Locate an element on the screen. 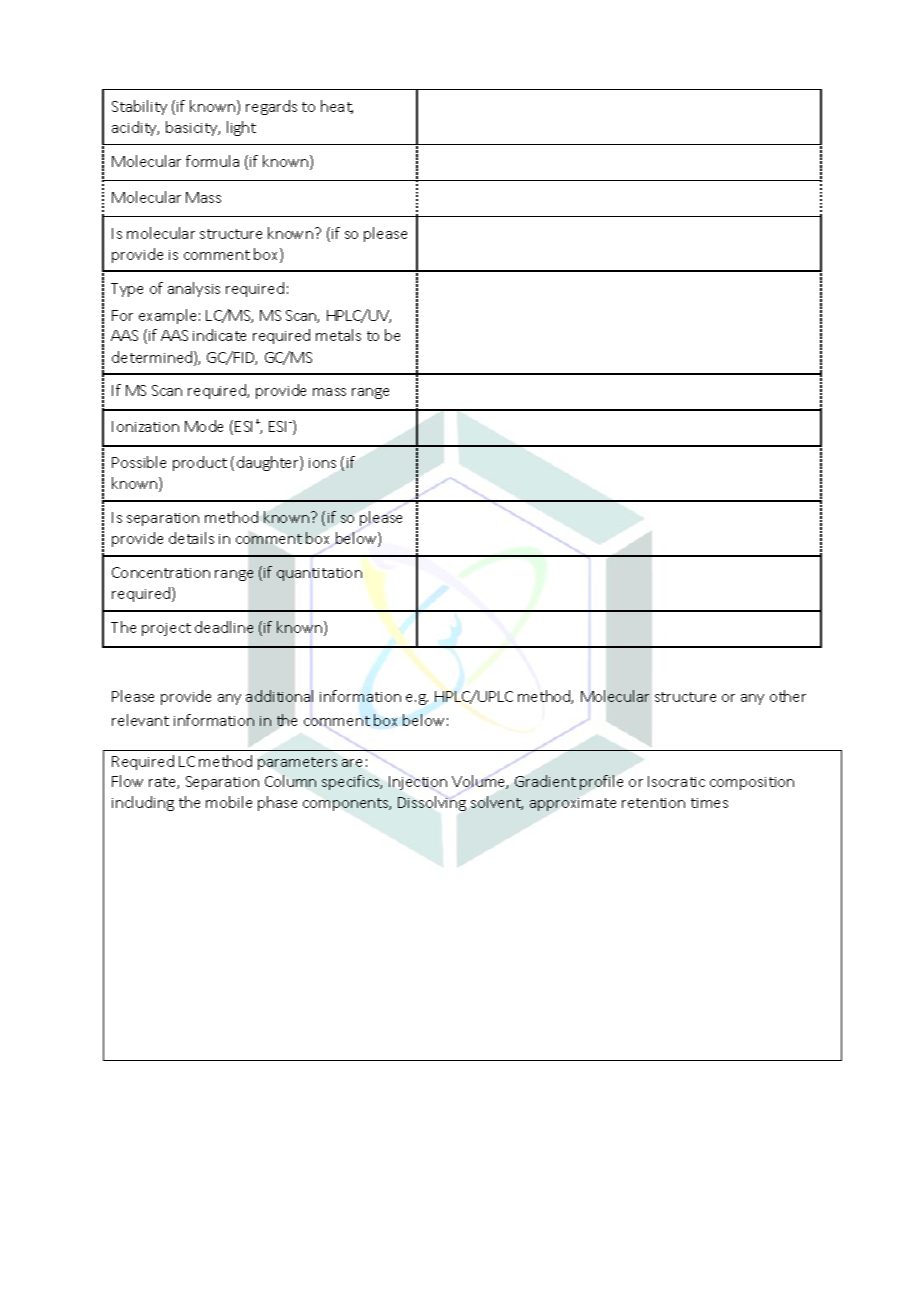 The image size is (924, 1308). analysis is located at coordinates (194, 289).
